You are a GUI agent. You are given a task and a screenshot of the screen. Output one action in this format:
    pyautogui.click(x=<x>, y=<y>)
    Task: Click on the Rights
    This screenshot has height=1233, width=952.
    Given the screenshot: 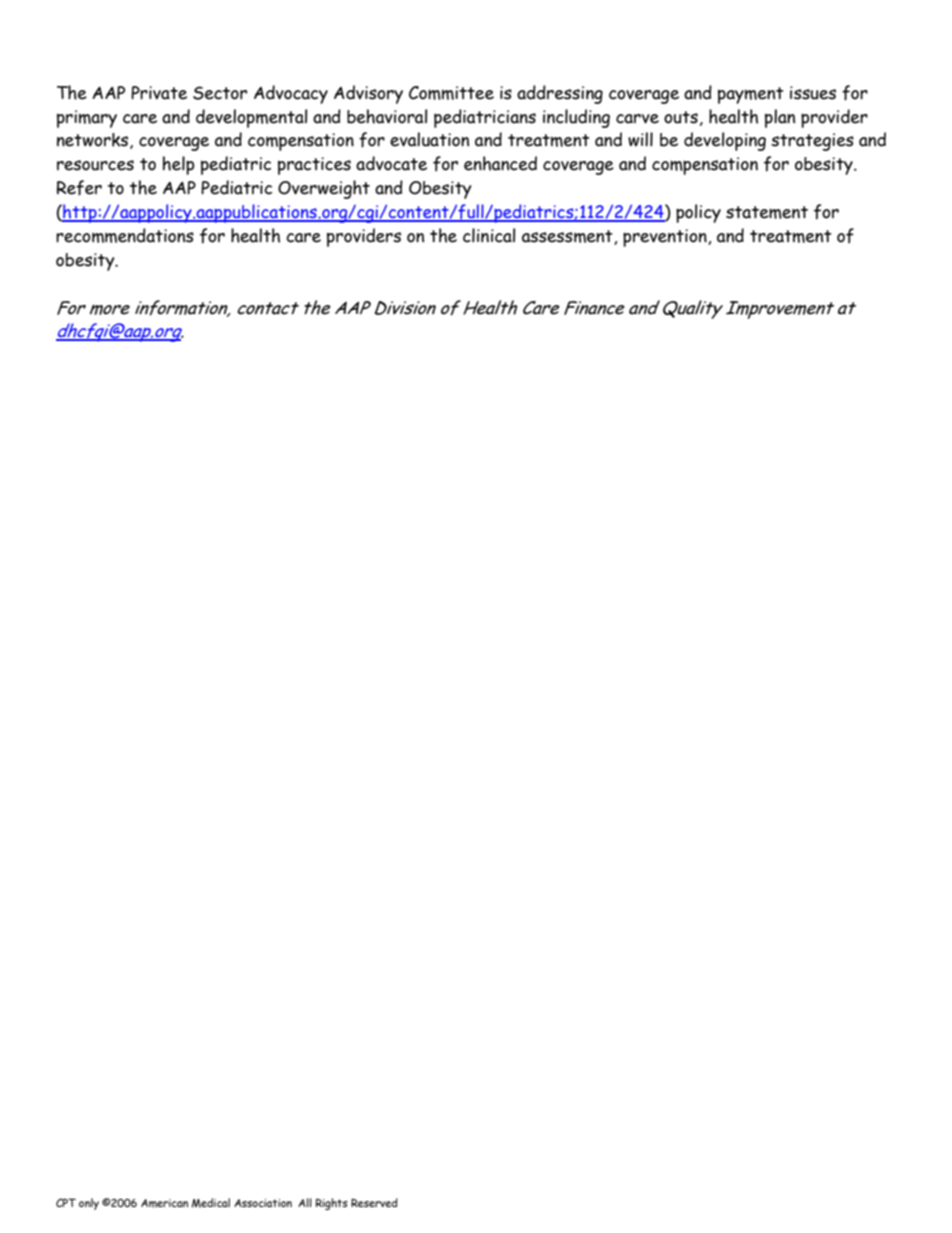 What is the action you would take?
    pyautogui.click(x=332, y=1204)
